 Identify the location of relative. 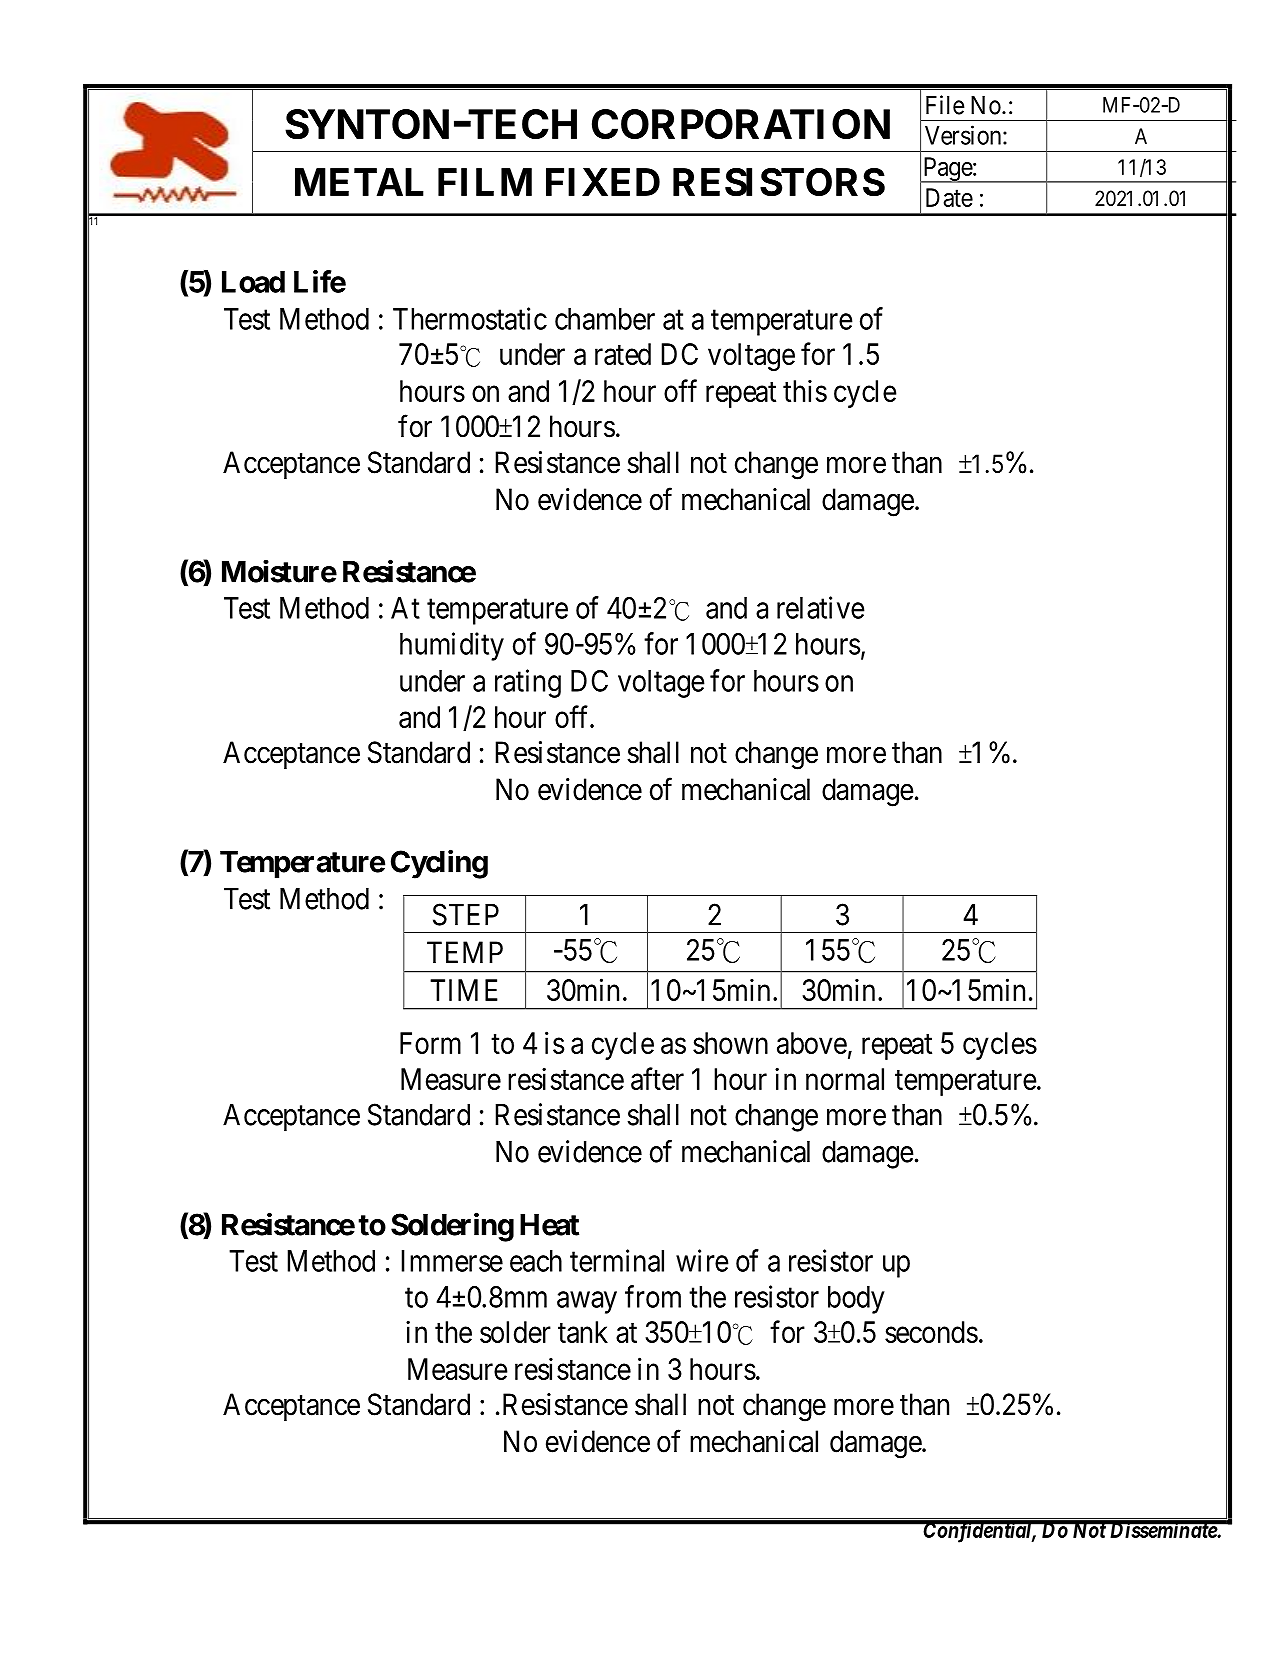
(821, 607).
